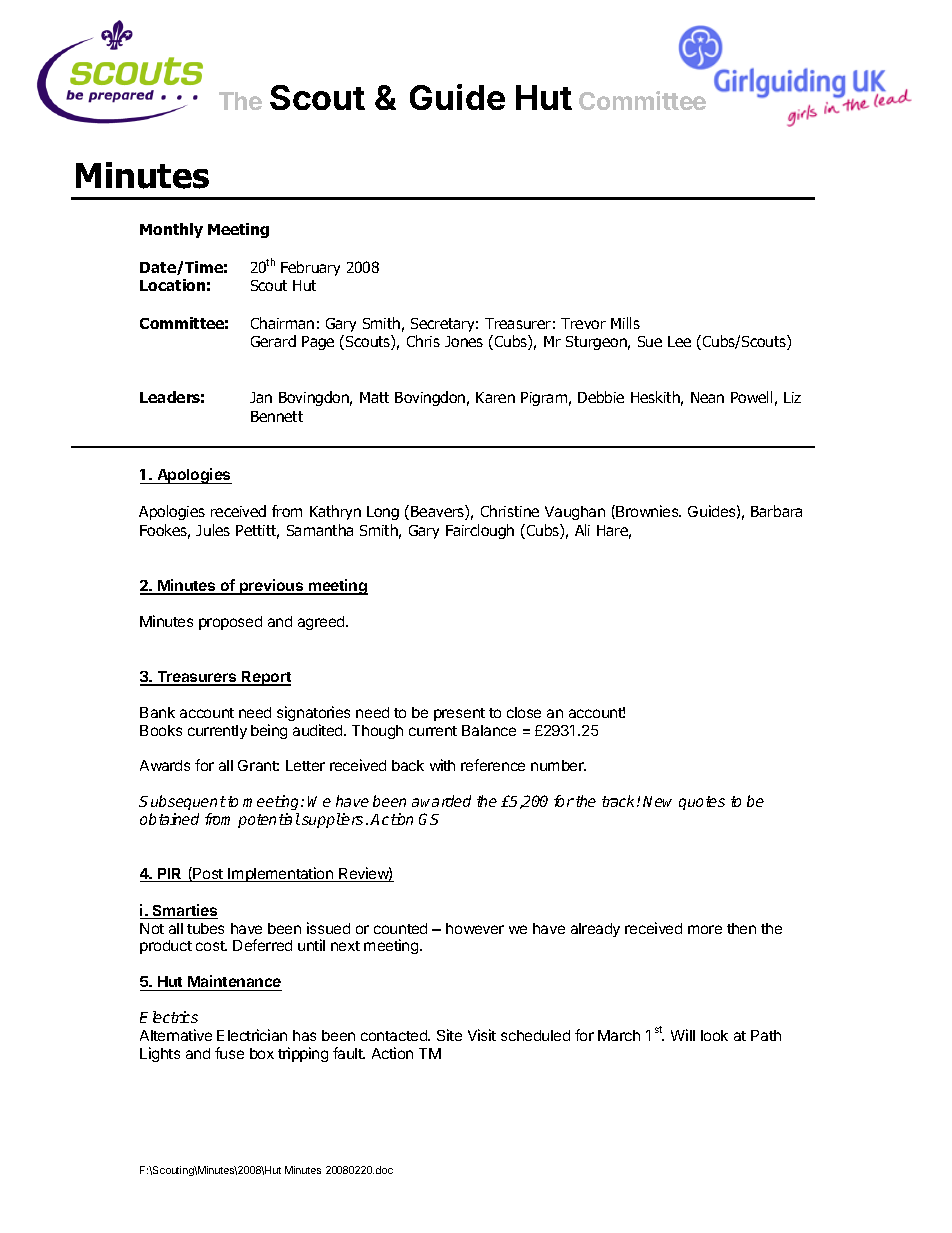 The image size is (952, 1233). Describe the element at coordinates (776, 511) in the screenshot. I see `Barbara` at that location.
